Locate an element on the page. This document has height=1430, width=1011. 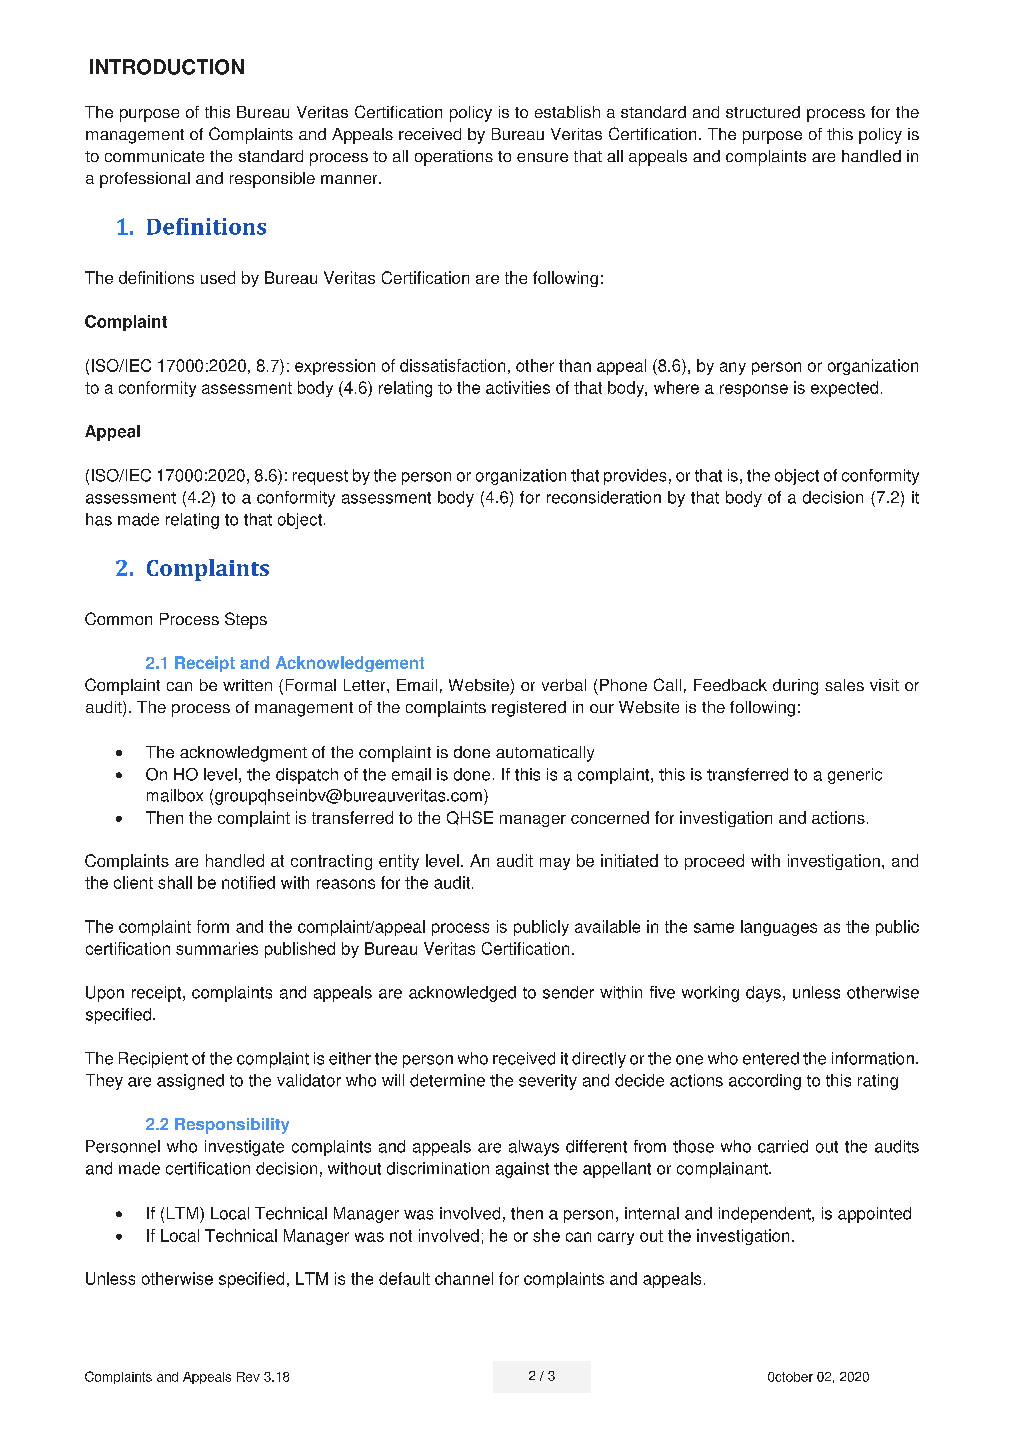
response is located at coordinates (754, 390).
